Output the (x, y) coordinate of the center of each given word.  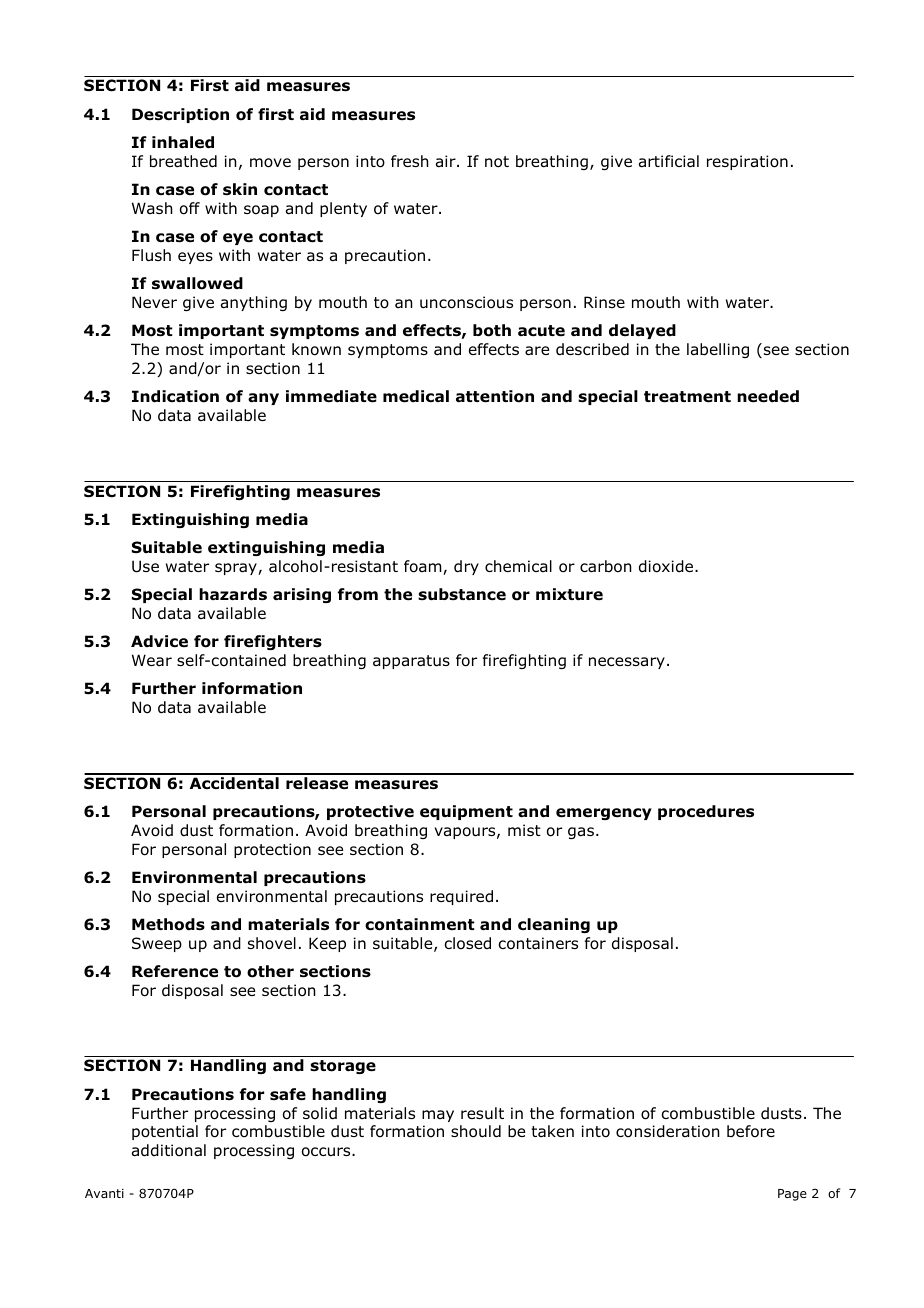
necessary (627, 663)
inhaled (183, 142)
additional (169, 1150)
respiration (747, 162)
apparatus (411, 662)
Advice (159, 641)
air (447, 161)
